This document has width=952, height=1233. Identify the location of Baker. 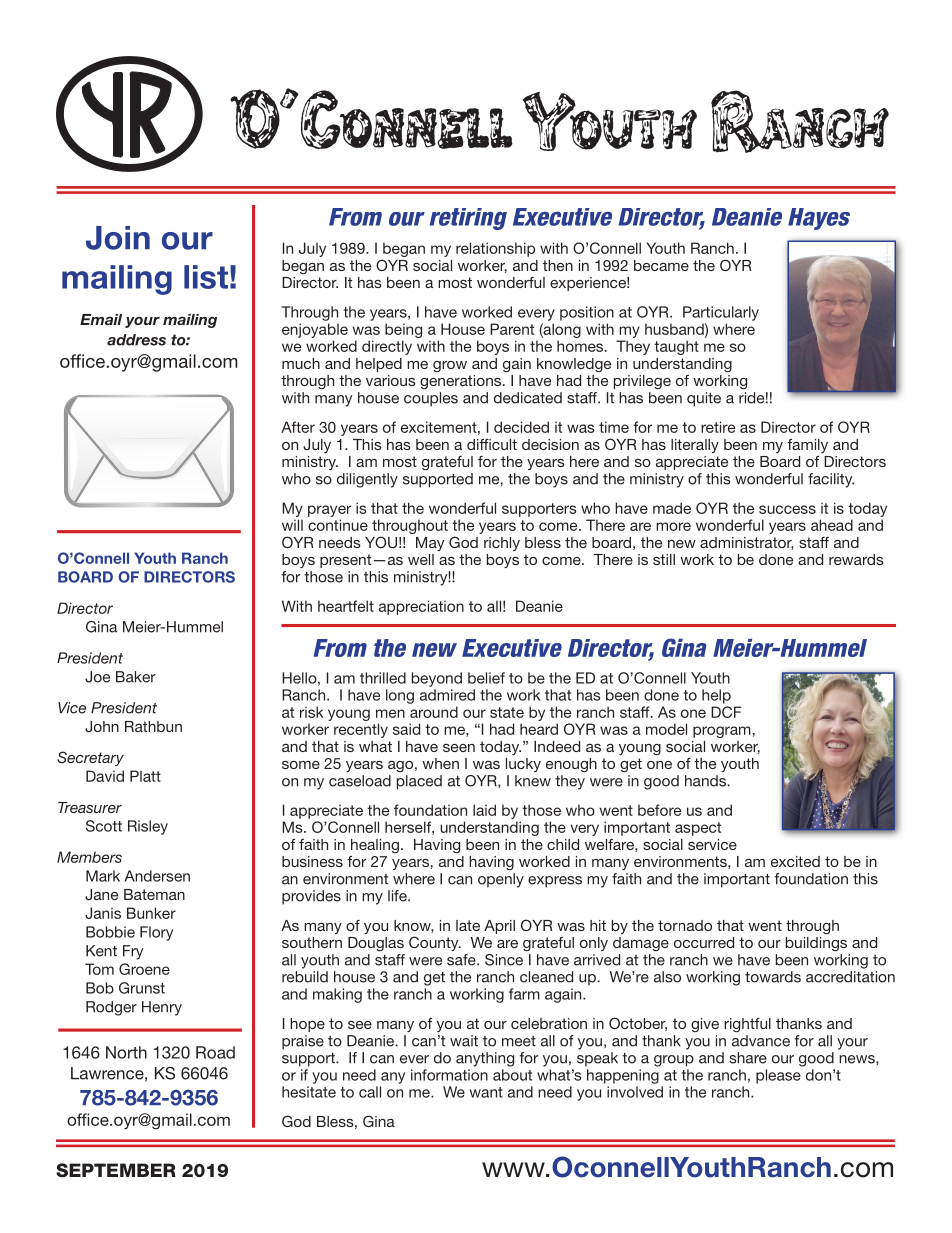
(136, 677).
